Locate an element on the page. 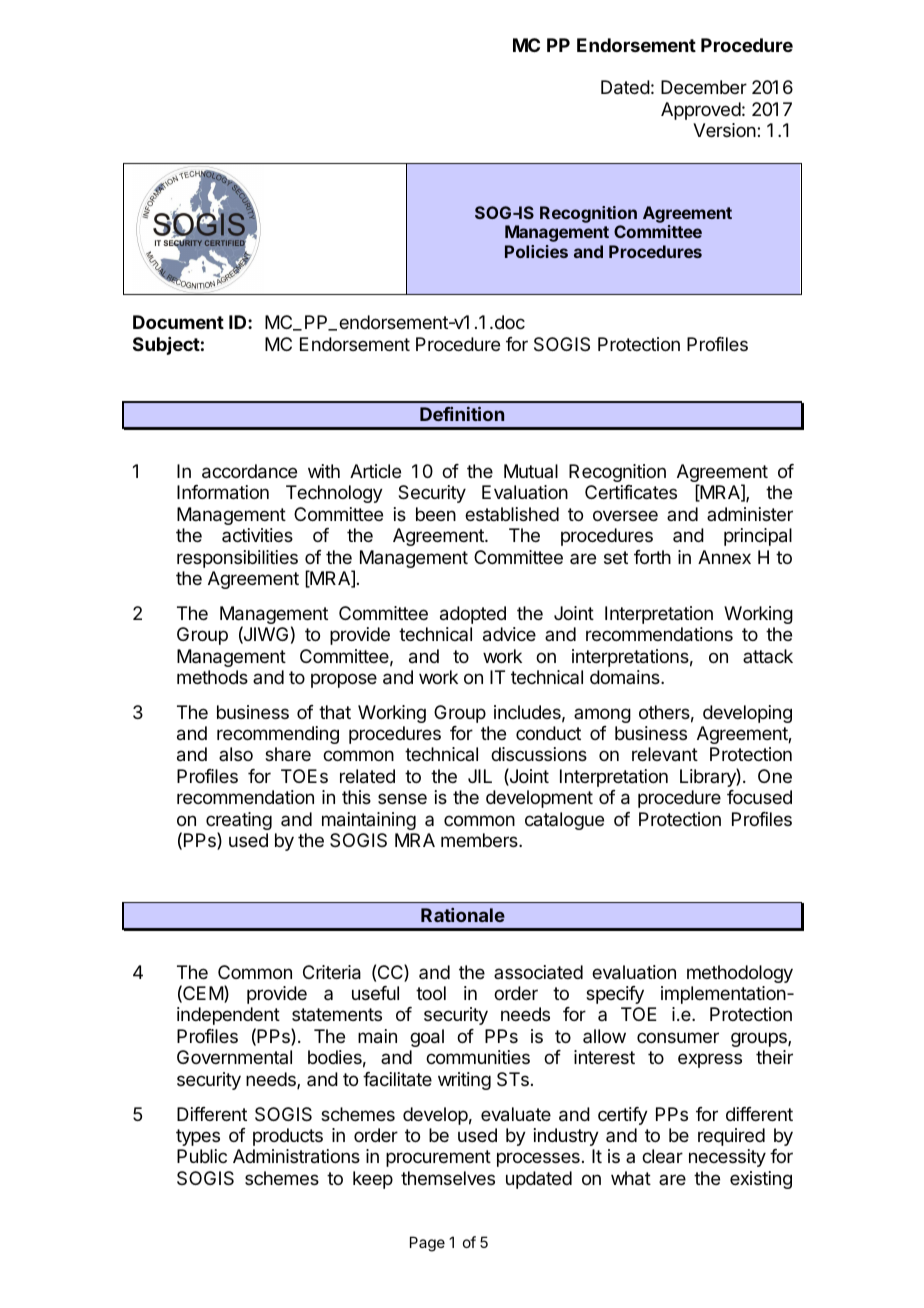 The image size is (924, 1308). accordance is located at coordinates (249, 471).
